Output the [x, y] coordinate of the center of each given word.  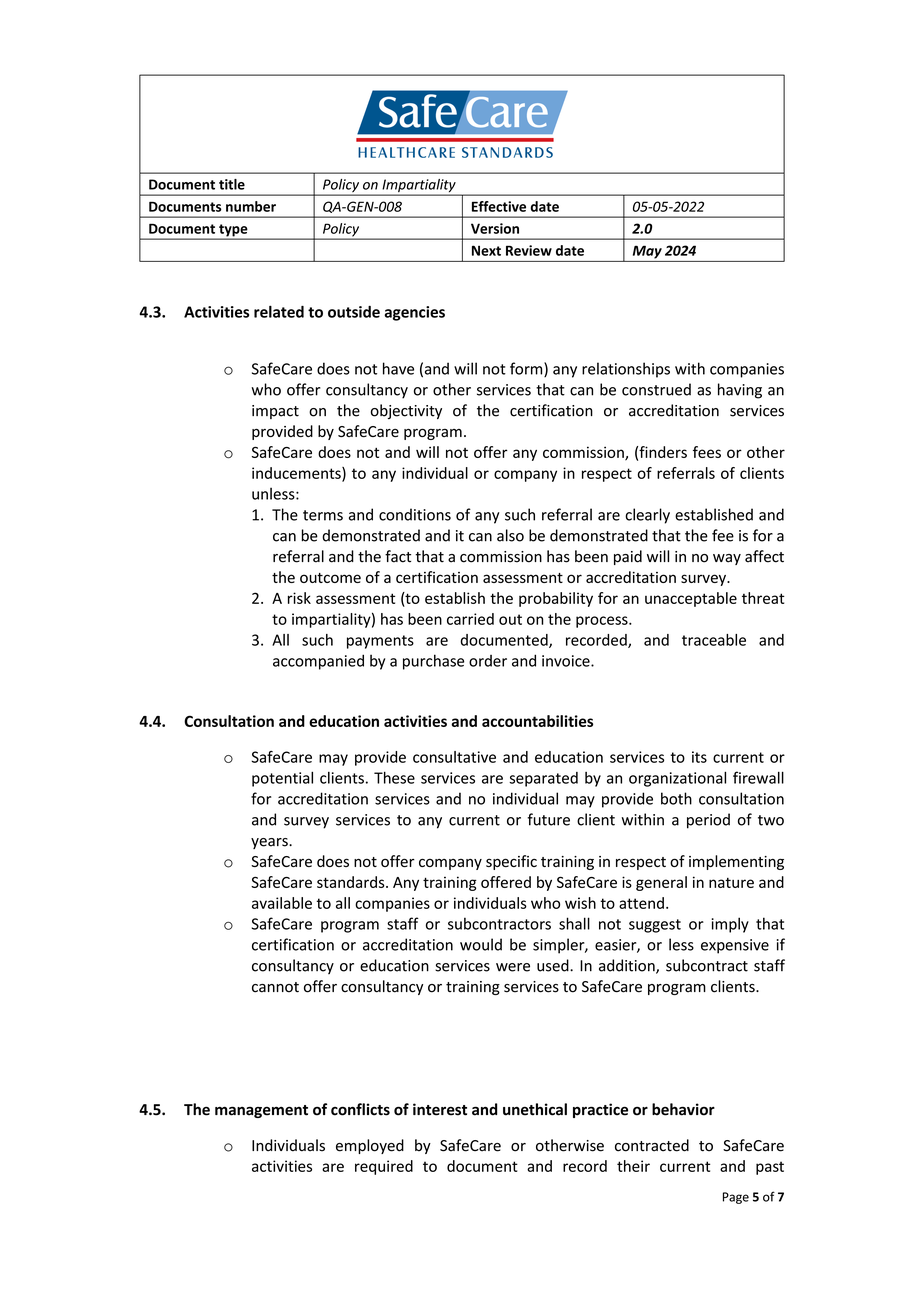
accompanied [318, 662]
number [251, 206]
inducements [297, 474]
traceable [714, 640]
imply [730, 925]
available [282, 903]
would [481, 944]
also [510, 535]
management [261, 1111]
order [488, 661]
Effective [499, 206]
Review [529, 250]
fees [707, 452]
